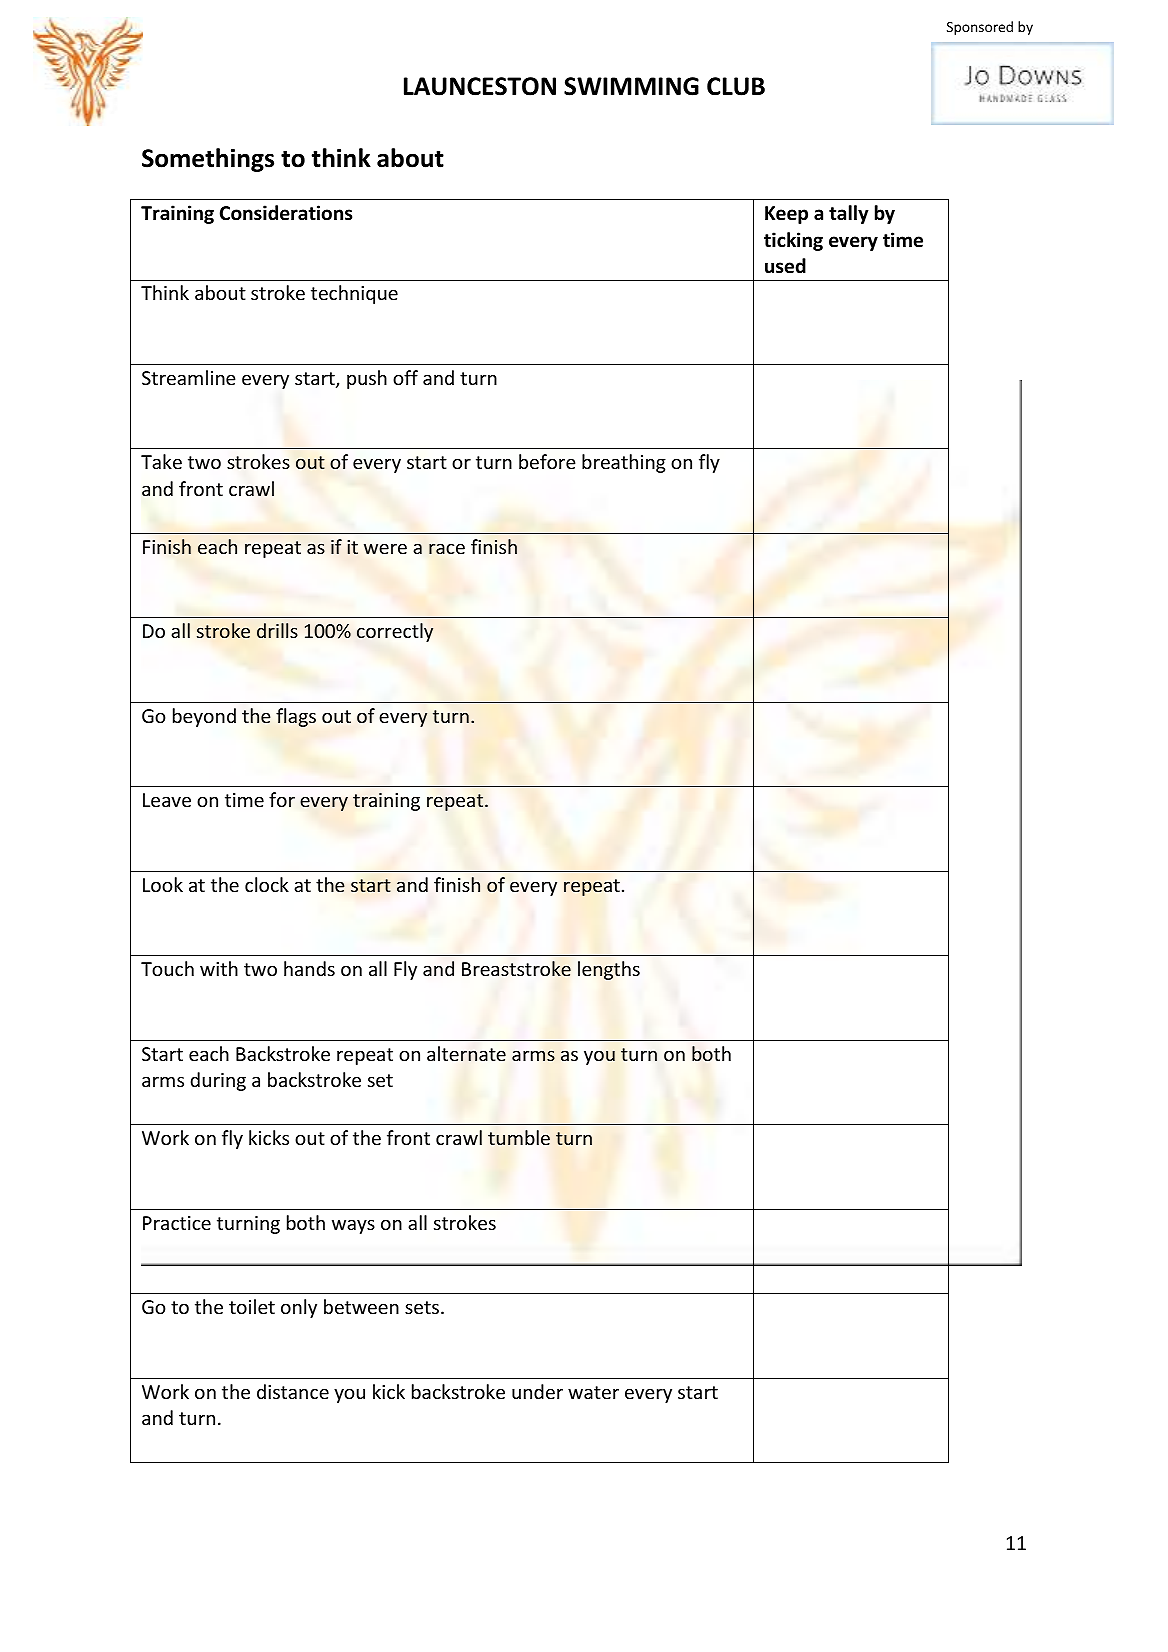  What do you see at coordinates (466, 1054) in the image?
I see `alternate` at bounding box center [466, 1054].
